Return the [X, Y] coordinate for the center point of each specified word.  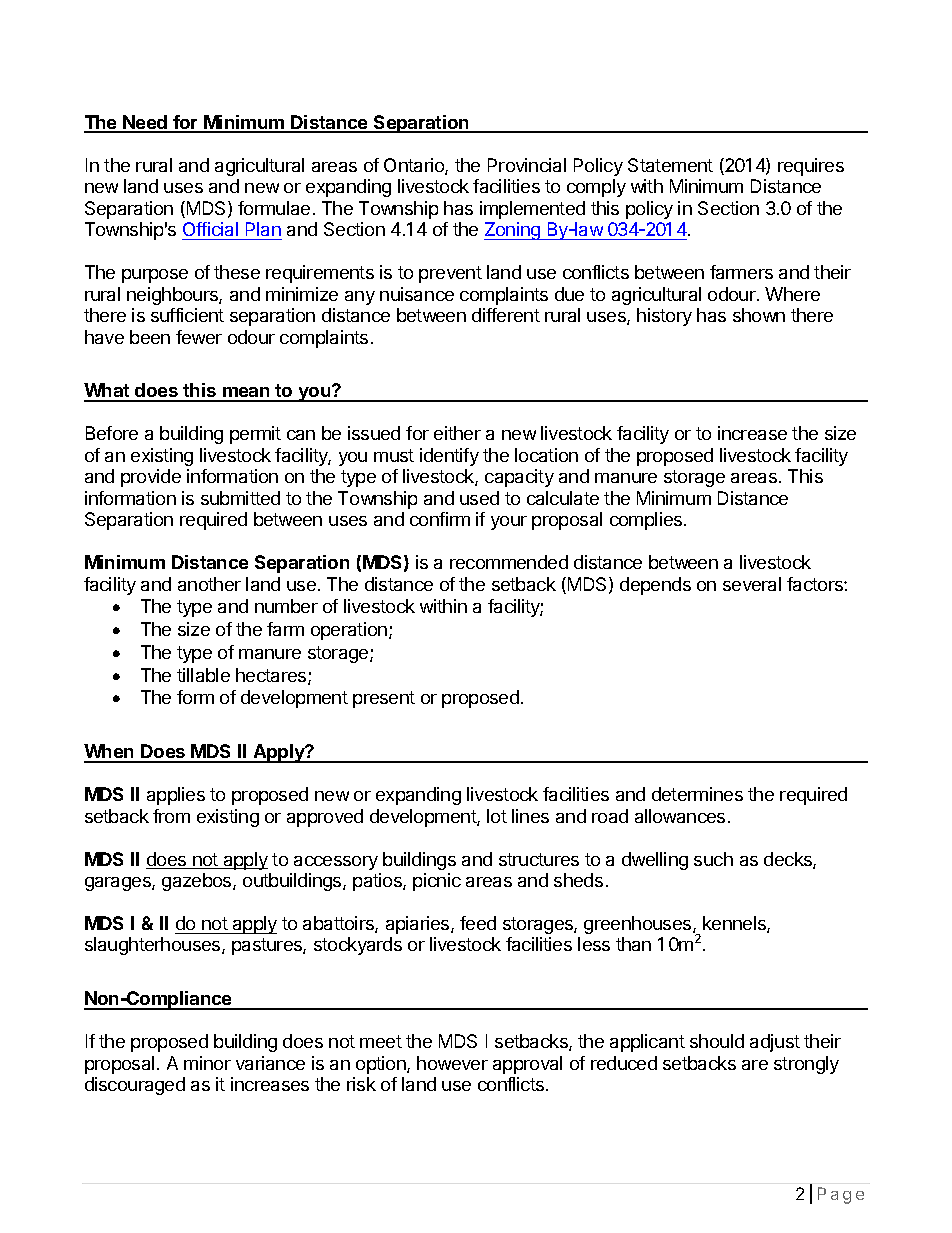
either [457, 433]
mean [246, 394]
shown [759, 315]
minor [207, 1063]
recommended [509, 562]
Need [145, 123]
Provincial [527, 165]
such [713, 859]
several [752, 584]
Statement [670, 165]
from [171, 816]
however [452, 1063]
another [209, 584]
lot [497, 816]
